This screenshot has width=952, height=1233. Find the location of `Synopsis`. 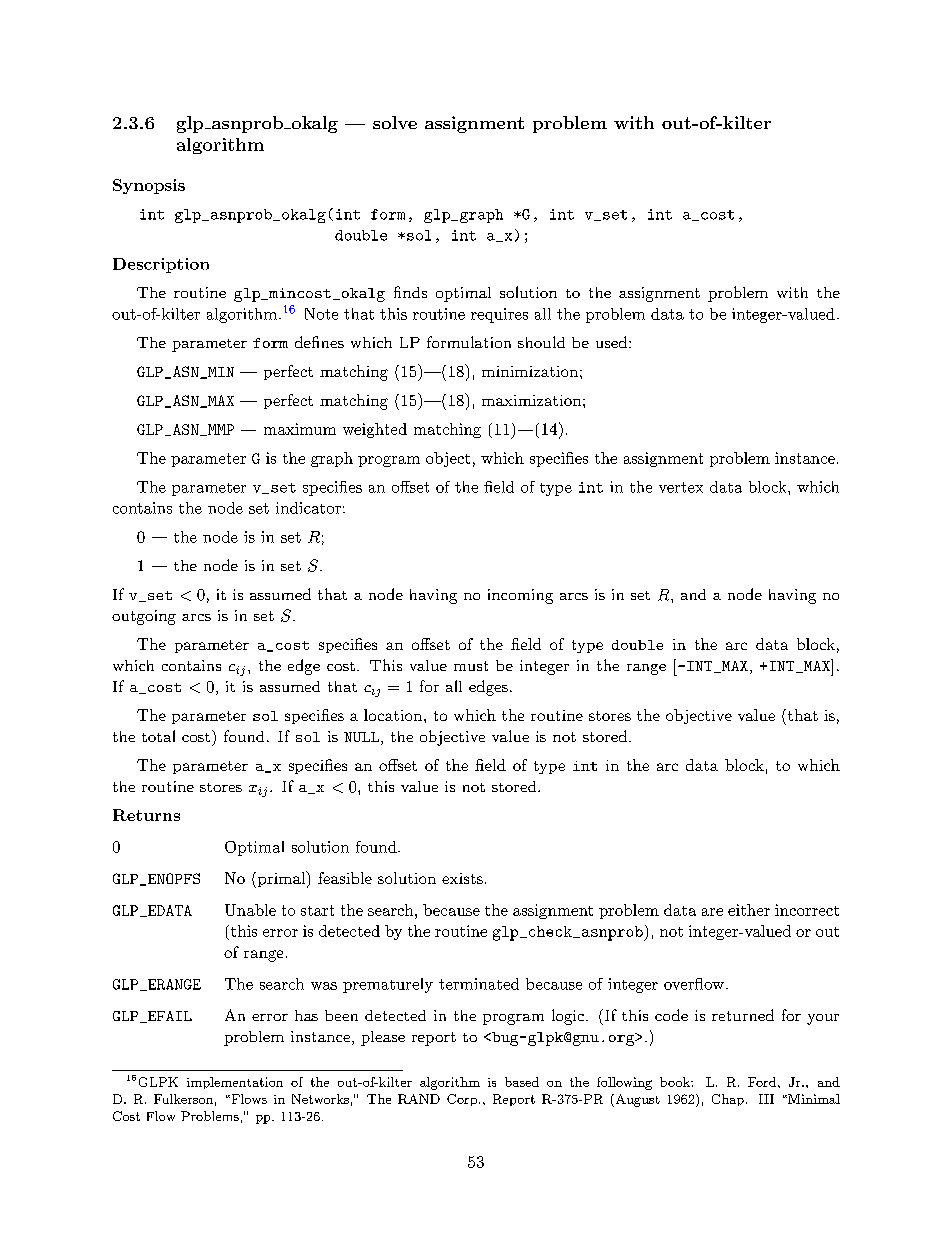

Synopsis is located at coordinates (149, 186).
